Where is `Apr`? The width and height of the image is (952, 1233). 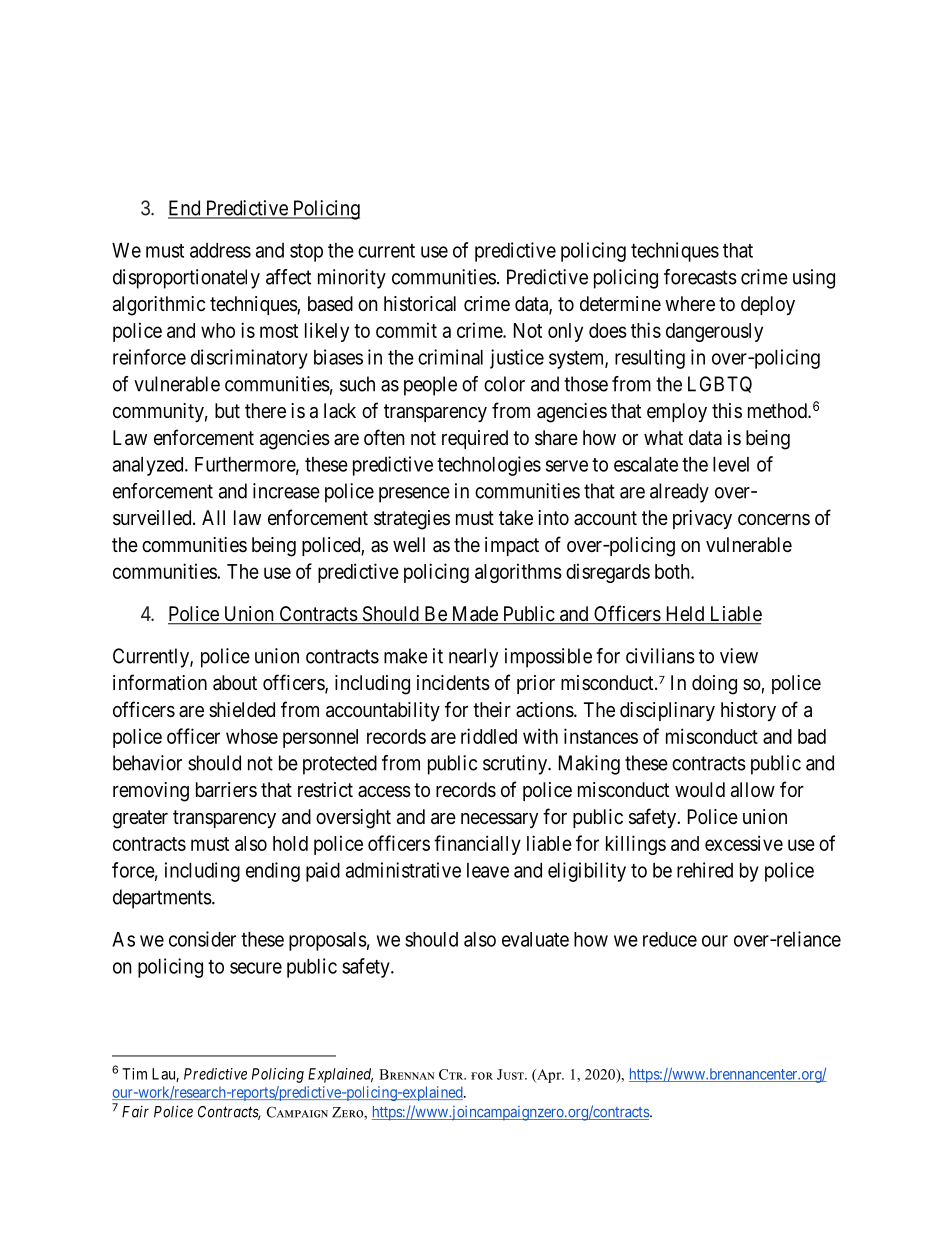
Apr is located at coordinates (549, 1076).
